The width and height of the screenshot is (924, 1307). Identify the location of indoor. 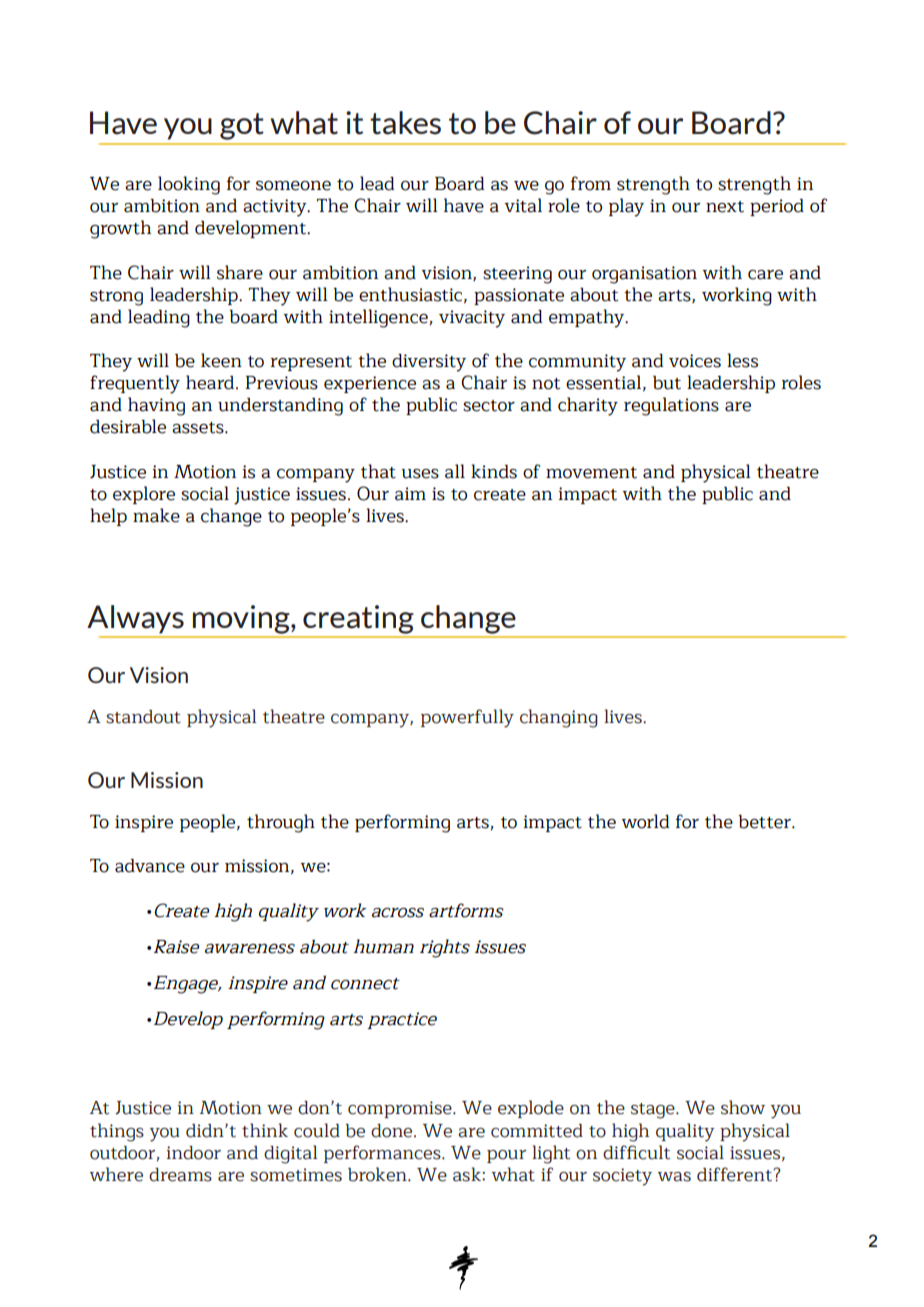
(194, 1153).
